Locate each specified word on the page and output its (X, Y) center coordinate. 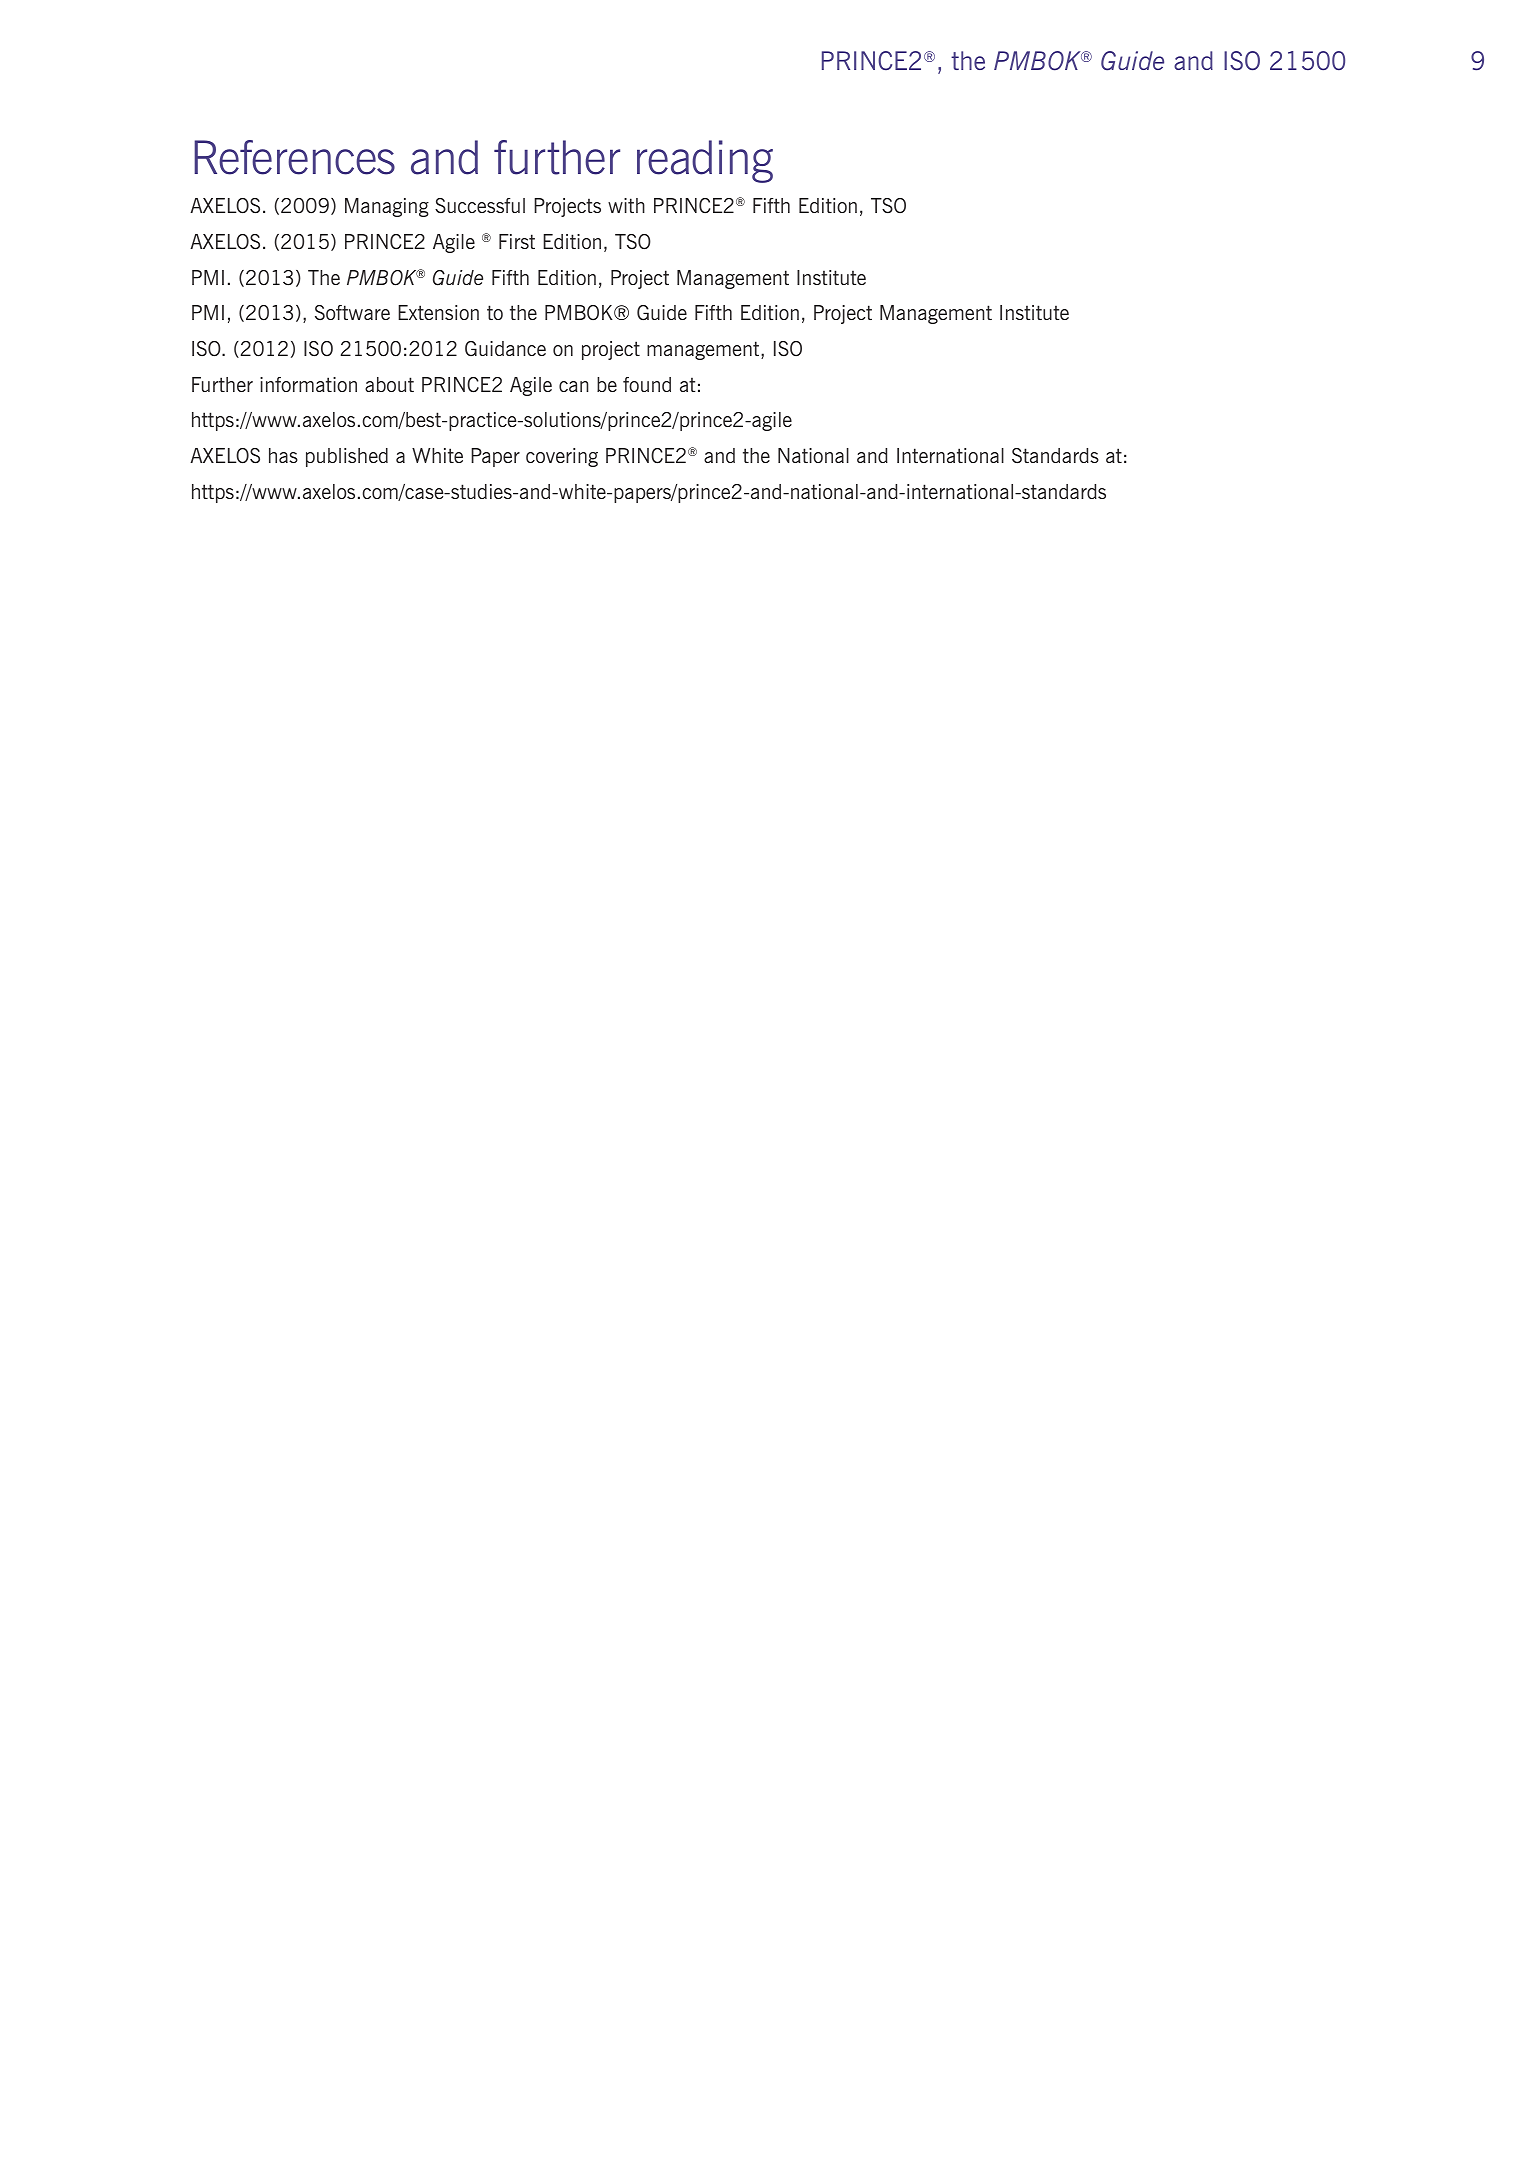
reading (705, 161)
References (294, 157)
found (647, 384)
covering (562, 457)
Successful (480, 205)
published (347, 457)
